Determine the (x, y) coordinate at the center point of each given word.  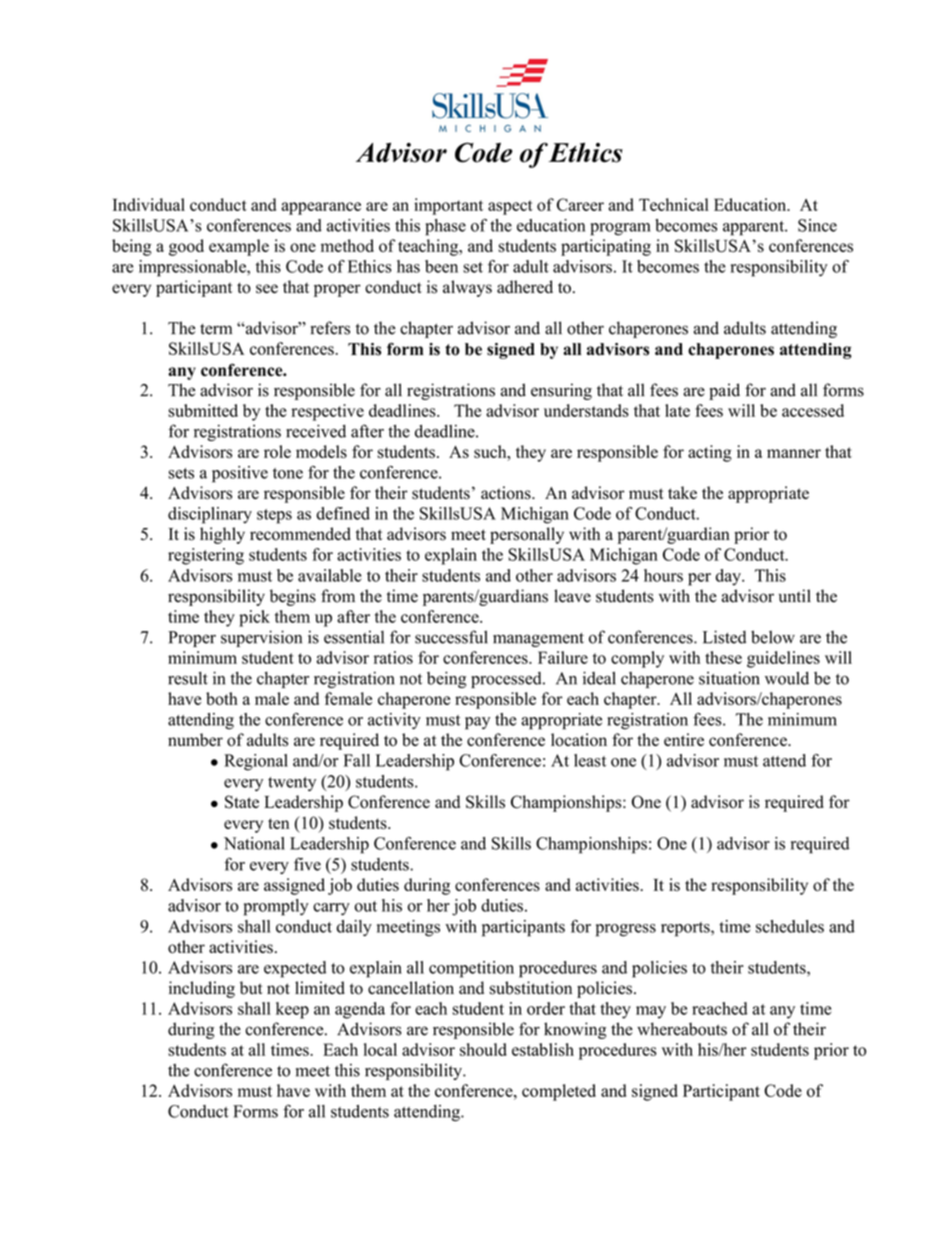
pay (477, 723)
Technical (674, 204)
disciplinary (210, 515)
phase (445, 227)
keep (292, 1010)
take (682, 492)
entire (684, 739)
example (239, 247)
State (242, 802)
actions (507, 493)
